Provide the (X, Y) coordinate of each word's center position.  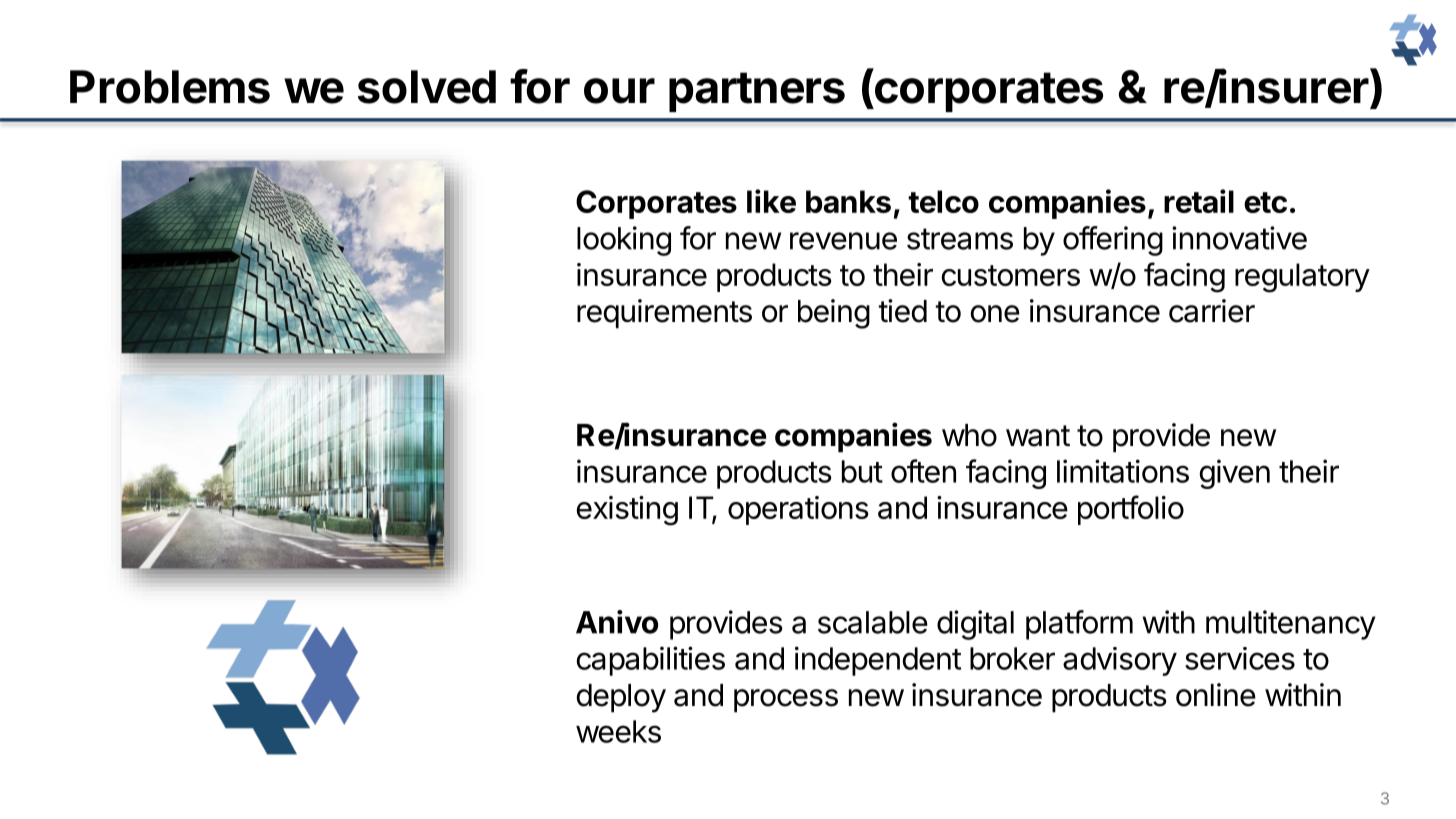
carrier (1212, 311)
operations (798, 510)
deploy (621, 698)
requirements (664, 314)
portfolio (1131, 510)
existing (627, 511)
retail (1199, 201)
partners (757, 92)
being (834, 314)
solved (427, 87)
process (786, 701)
